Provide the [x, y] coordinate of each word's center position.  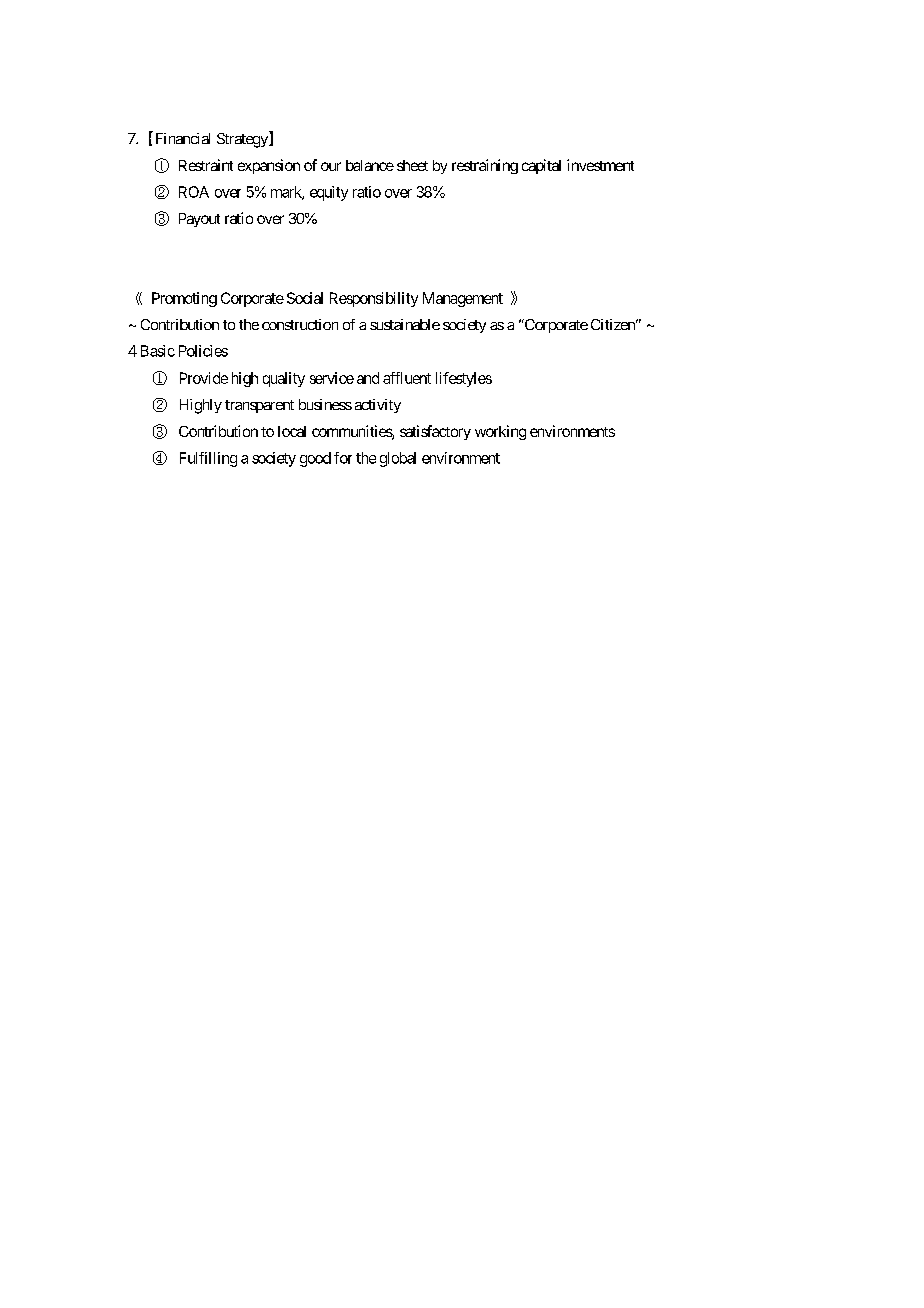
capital [541, 166]
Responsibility [374, 299]
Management [463, 299]
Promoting [184, 299]
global [398, 459]
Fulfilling [208, 459]
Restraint [206, 165]
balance [370, 165]
